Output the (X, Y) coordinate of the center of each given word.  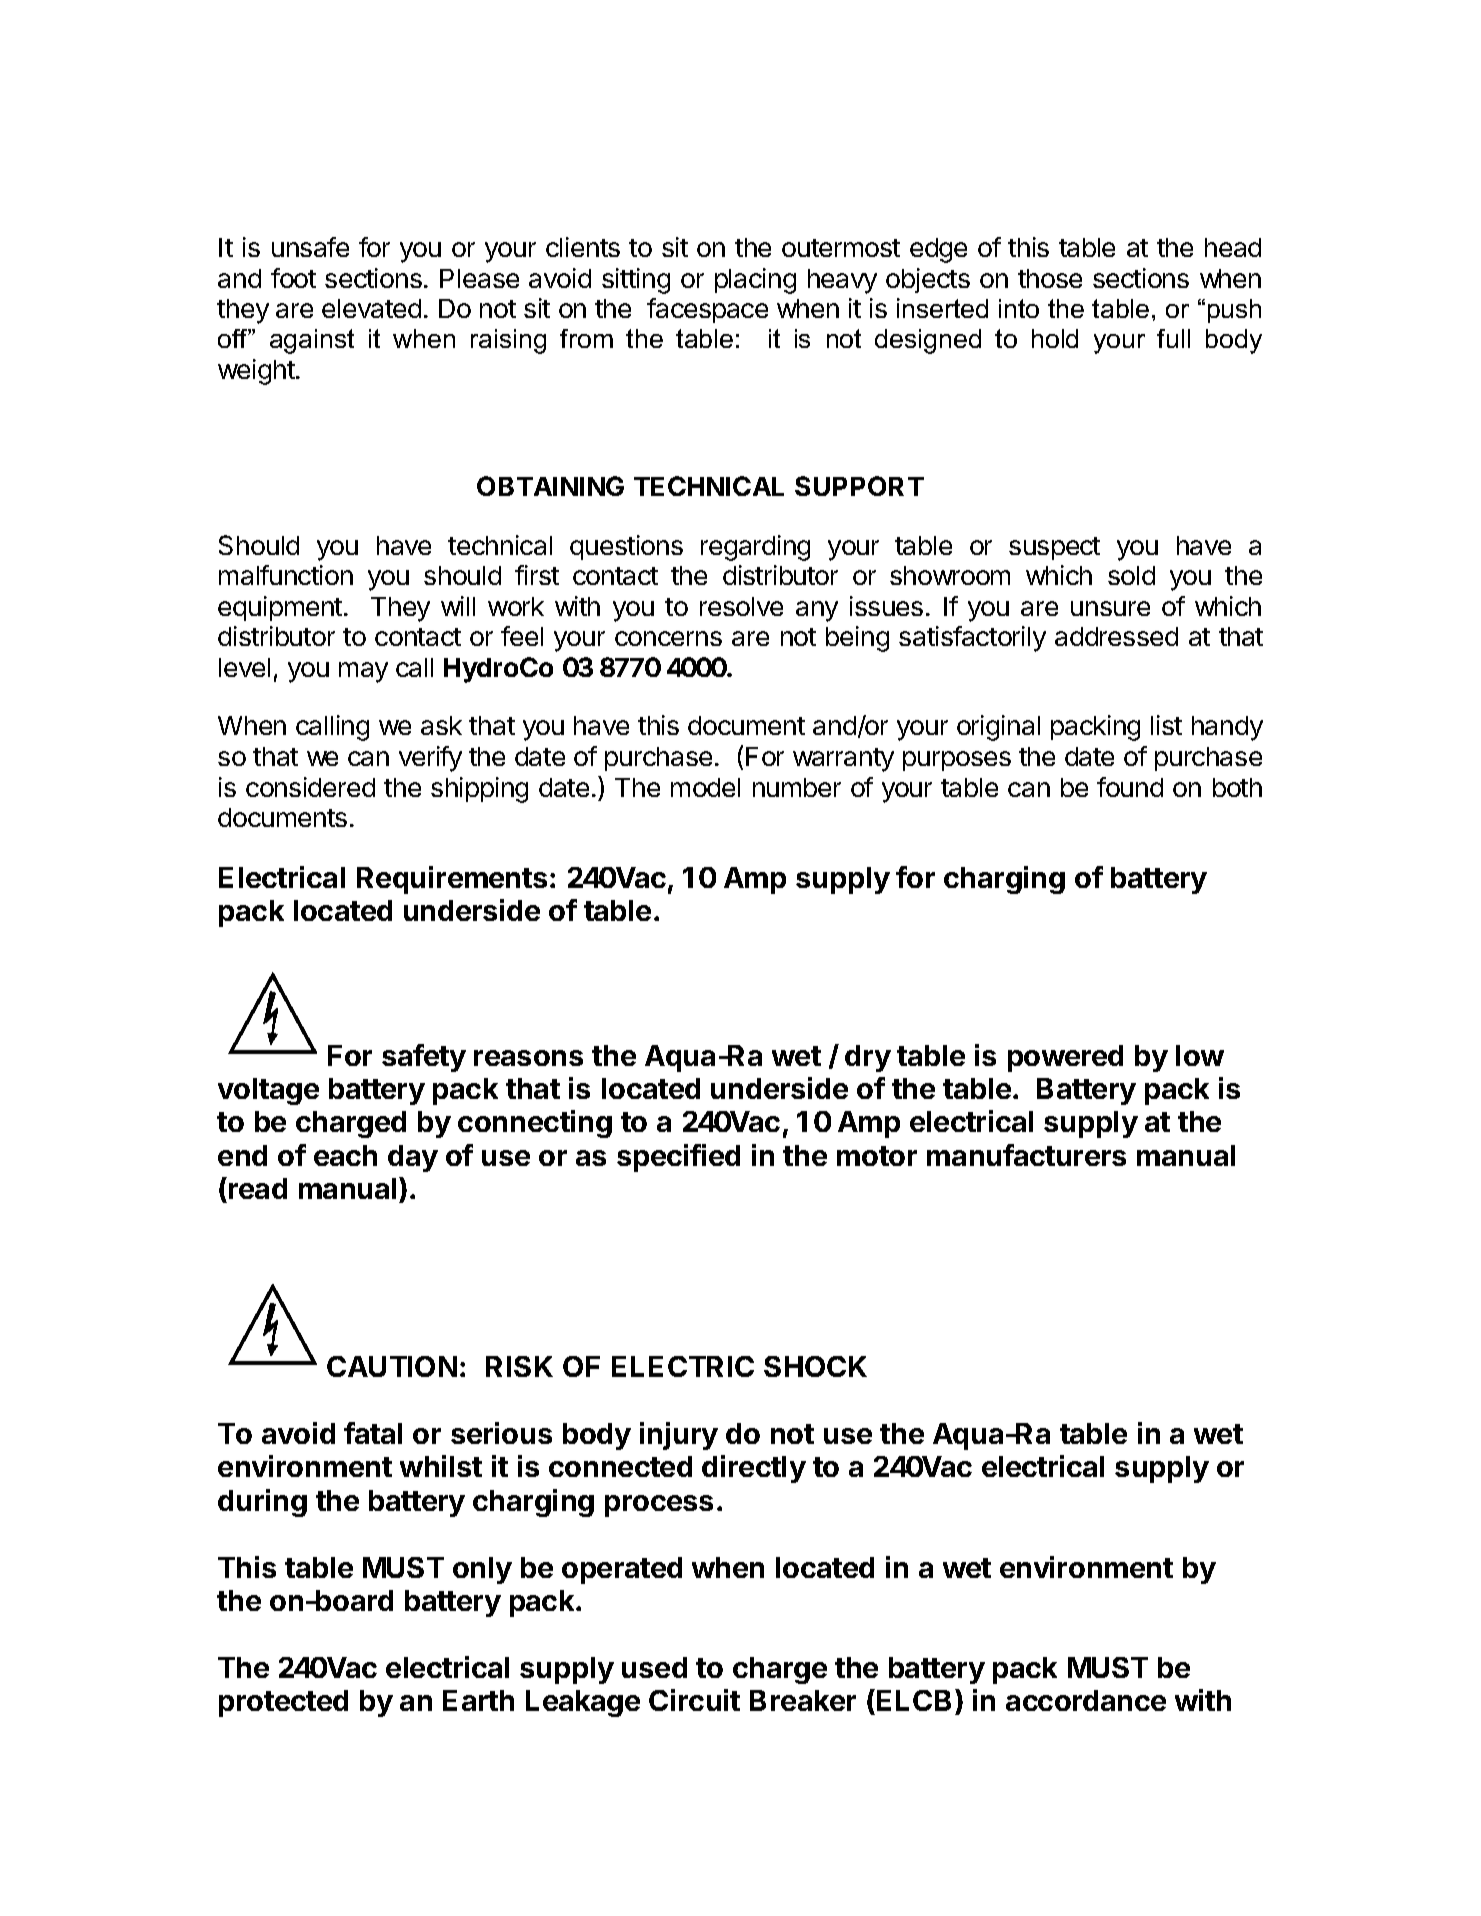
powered (1065, 1058)
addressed (1116, 636)
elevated (371, 308)
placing (755, 281)
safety (424, 1058)
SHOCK (815, 1366)
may (363, 672)
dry (868, 1058)
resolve (741, 606)
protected (283, 1703)
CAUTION (392, 1366)
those (1050, 278)
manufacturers (1026, 1155)
